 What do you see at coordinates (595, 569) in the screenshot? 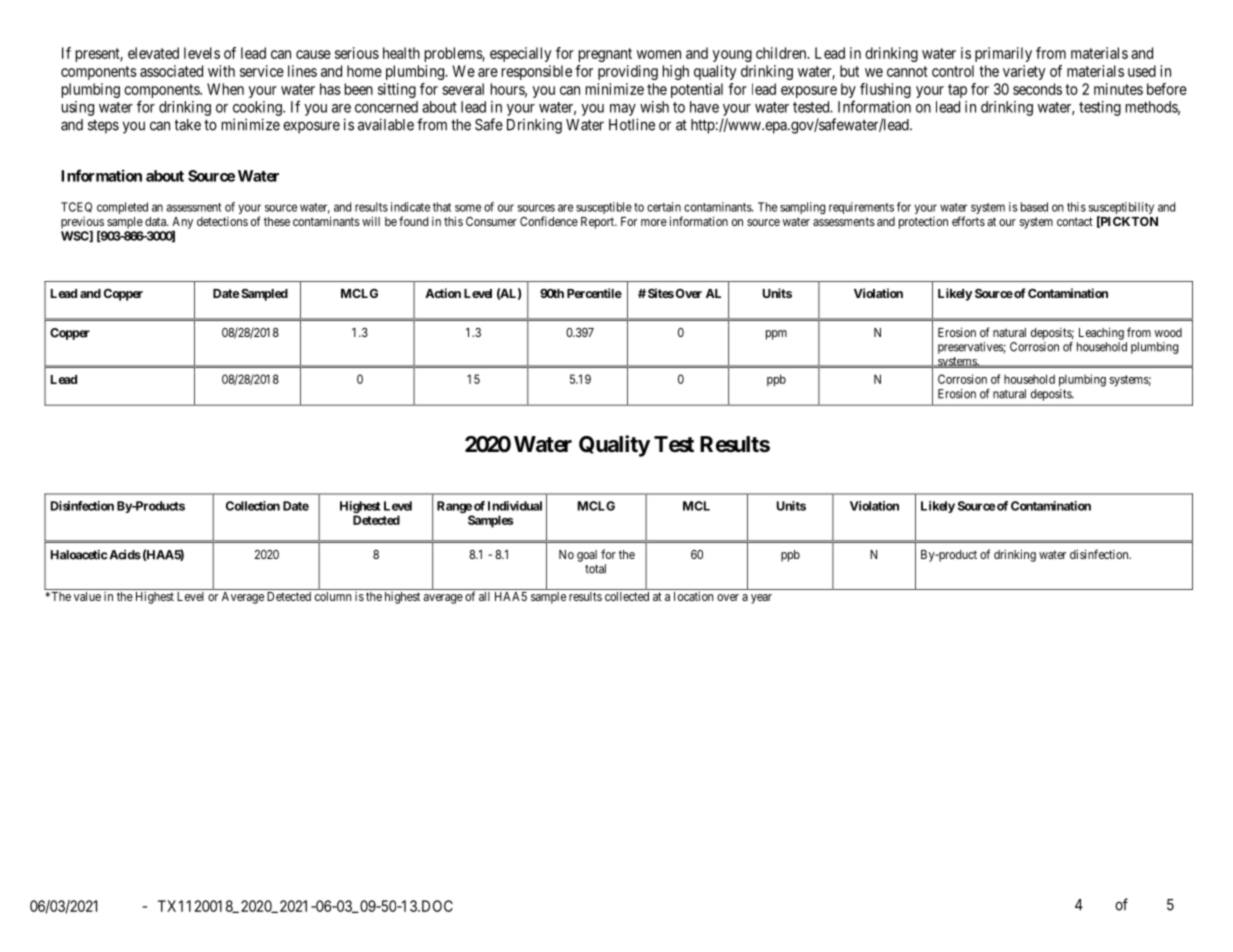
I see `total` at bounding box center [595, 569].
